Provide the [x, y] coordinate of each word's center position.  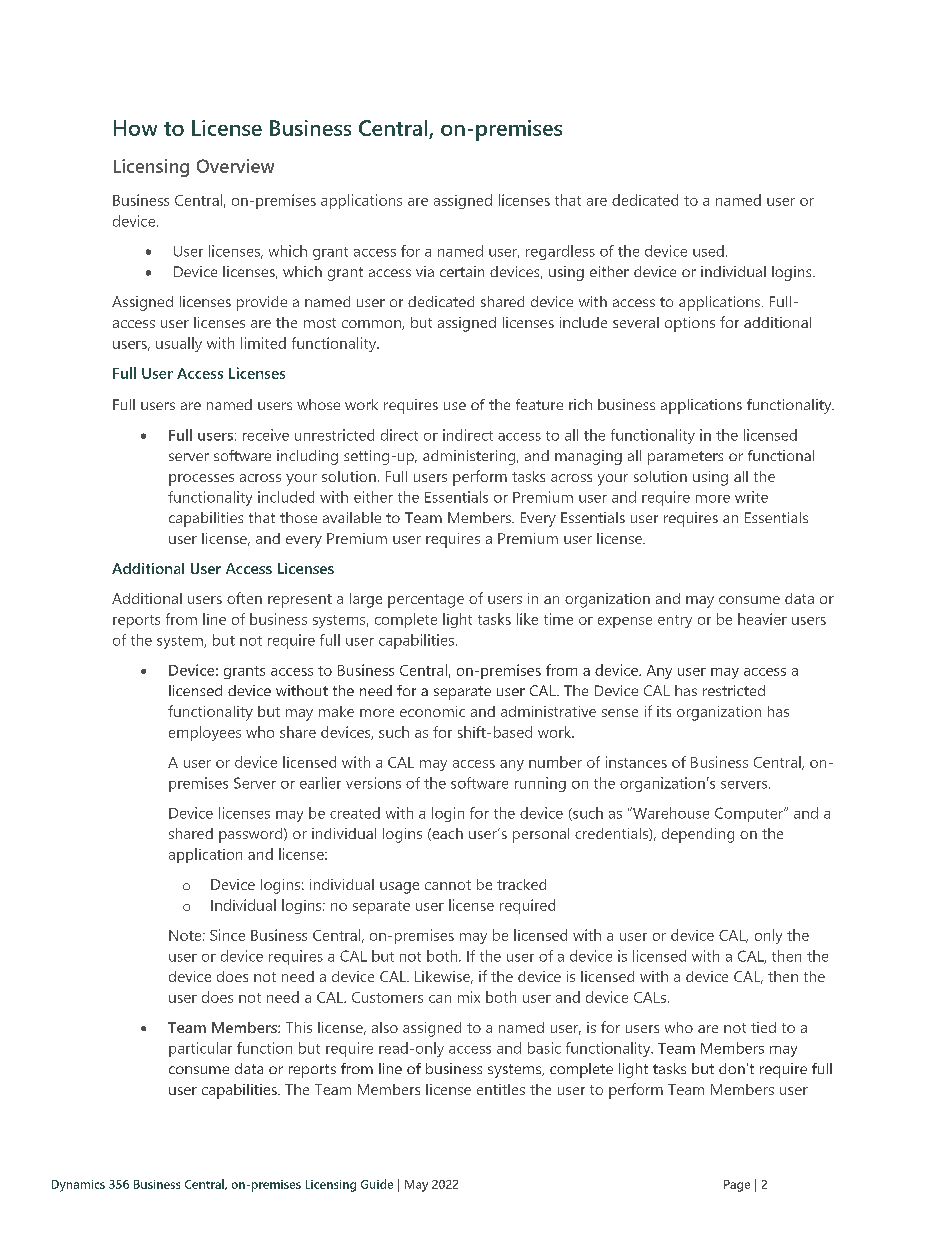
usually [179, 344]
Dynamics [78, 1186]
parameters [685, 458]
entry [675, 621]
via [425, 271]
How [135, 128]
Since [227, 935]
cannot [448, 885]
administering [470, 457]
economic [432, 711]
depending [698, 835]
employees [205, 733]
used [708, 251]
